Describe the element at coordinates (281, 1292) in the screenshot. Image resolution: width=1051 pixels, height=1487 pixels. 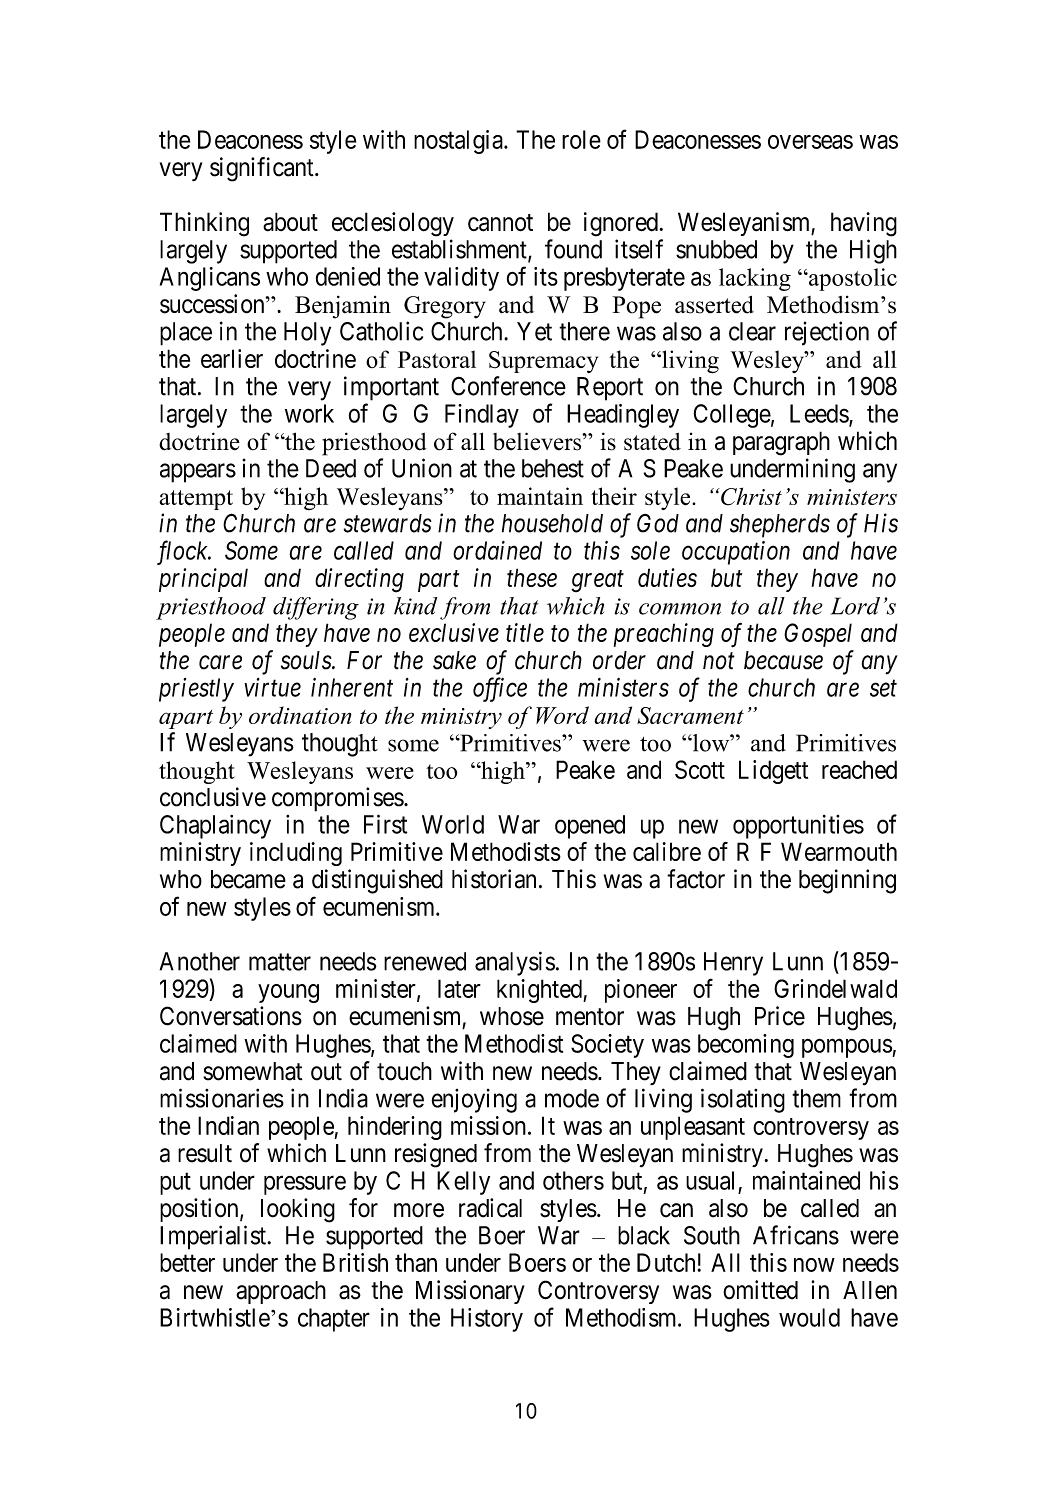
I see `approach` at that location.
